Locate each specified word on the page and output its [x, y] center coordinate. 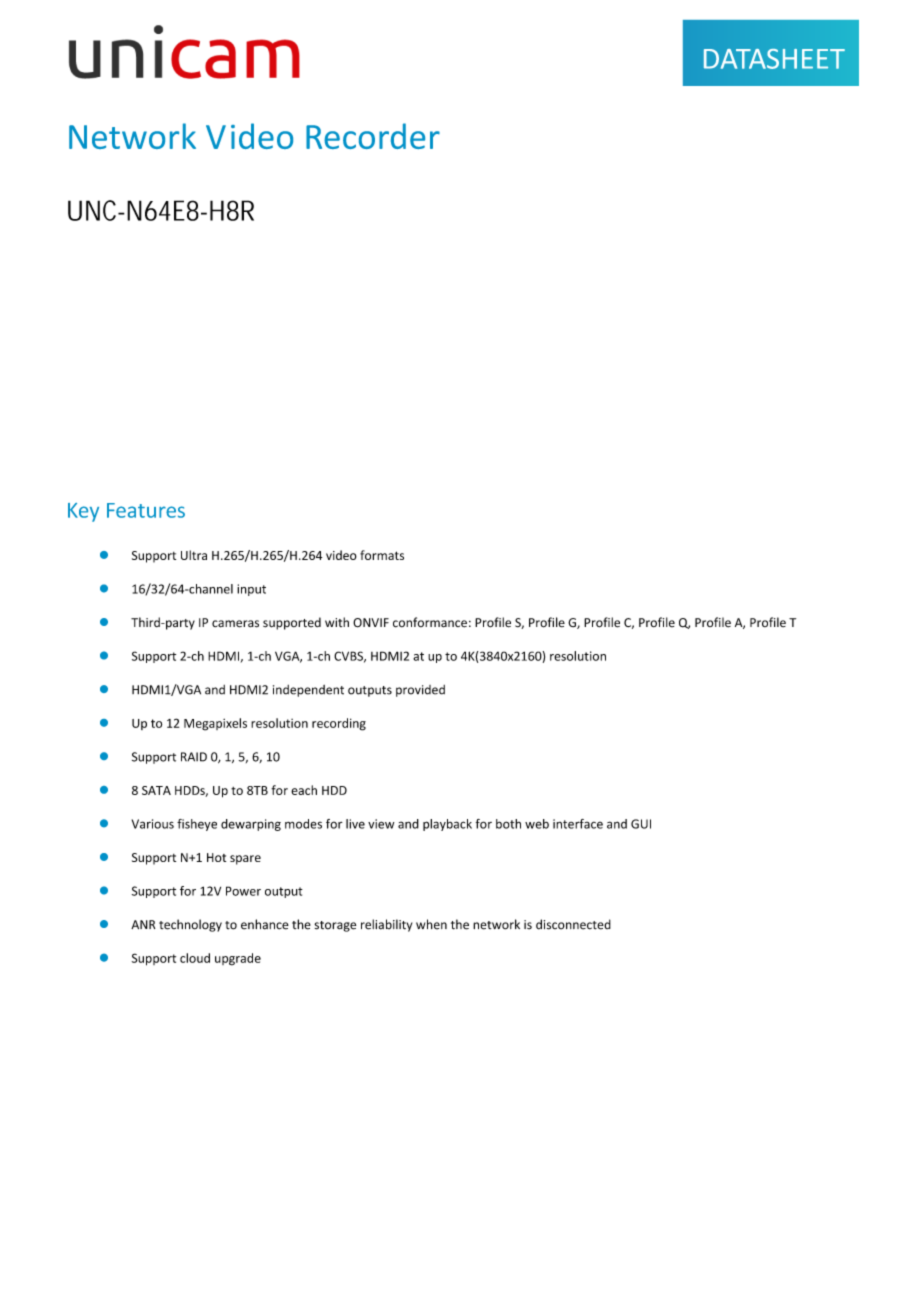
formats [382, 555]
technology [190, 925]
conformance [430, 622]
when [431, 924]
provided [420, 691]
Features [146, 510]
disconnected [573, 924]
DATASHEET [774, 59]
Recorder [373, 136]
